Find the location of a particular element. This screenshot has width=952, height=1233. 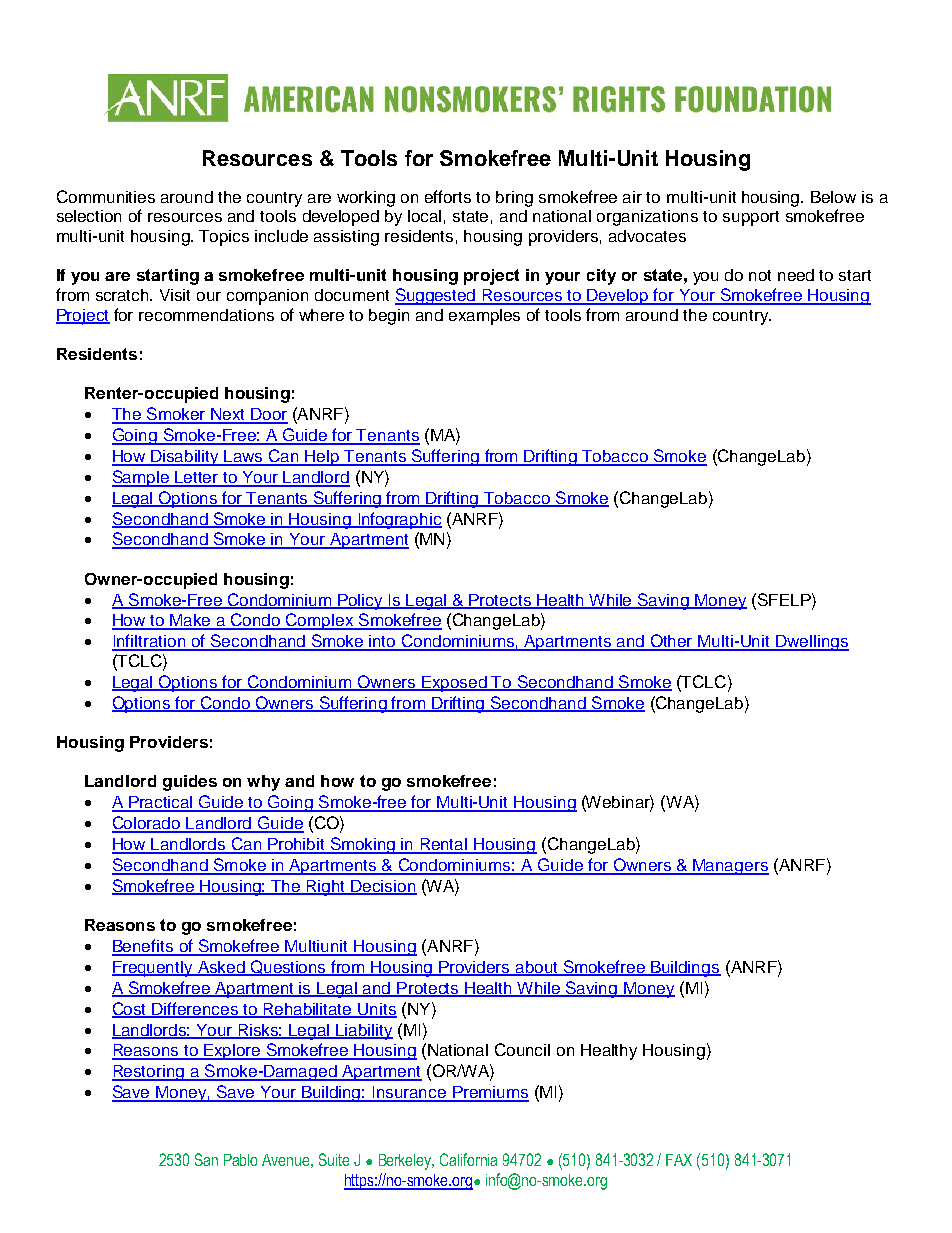

San is located at coordinates (206, 1159).
